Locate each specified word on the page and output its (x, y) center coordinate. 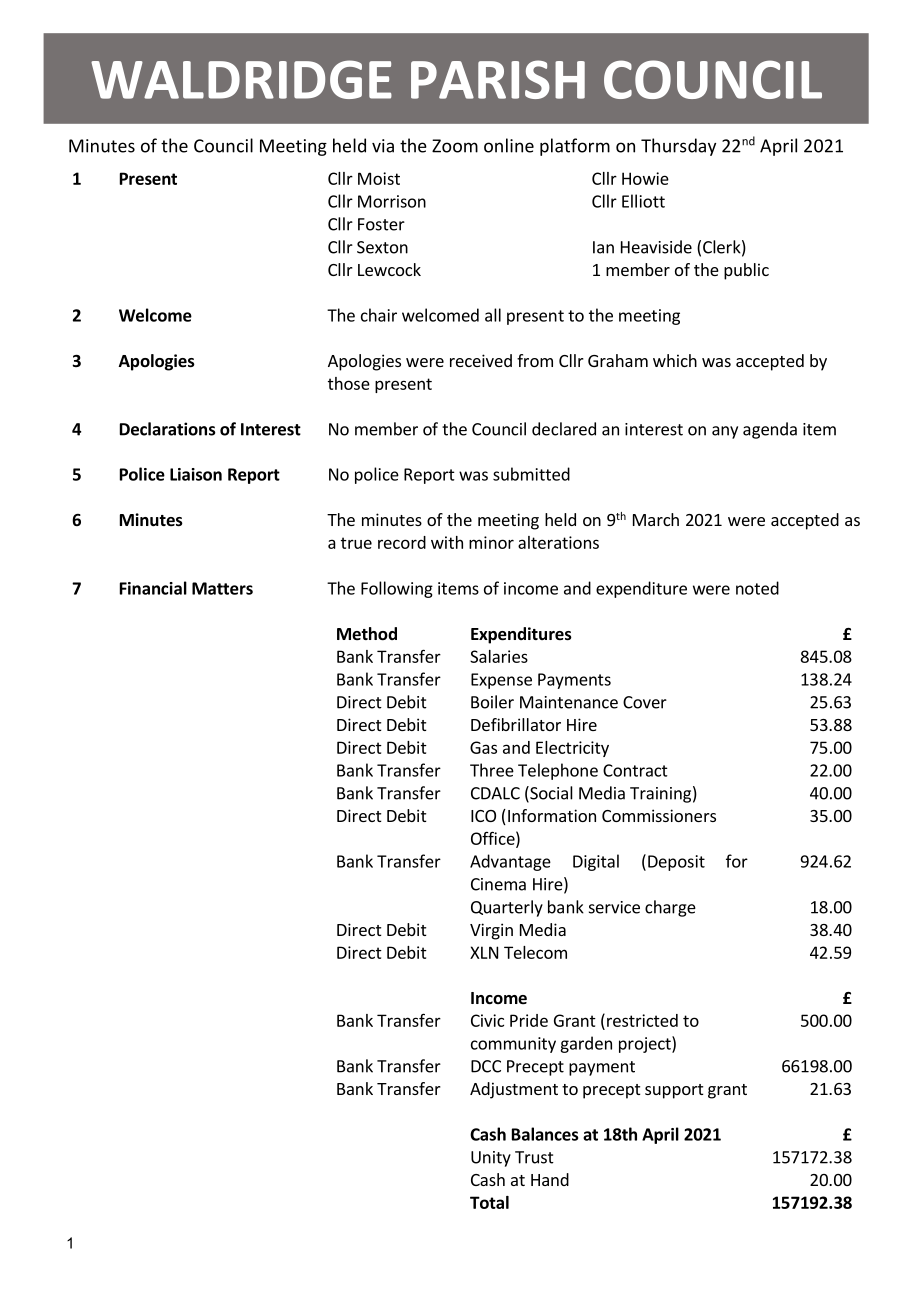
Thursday (678, 147)
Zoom (455, 146)
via (383, 146)
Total (489, 1202)
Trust (534, 1157)
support (674, 1091)
